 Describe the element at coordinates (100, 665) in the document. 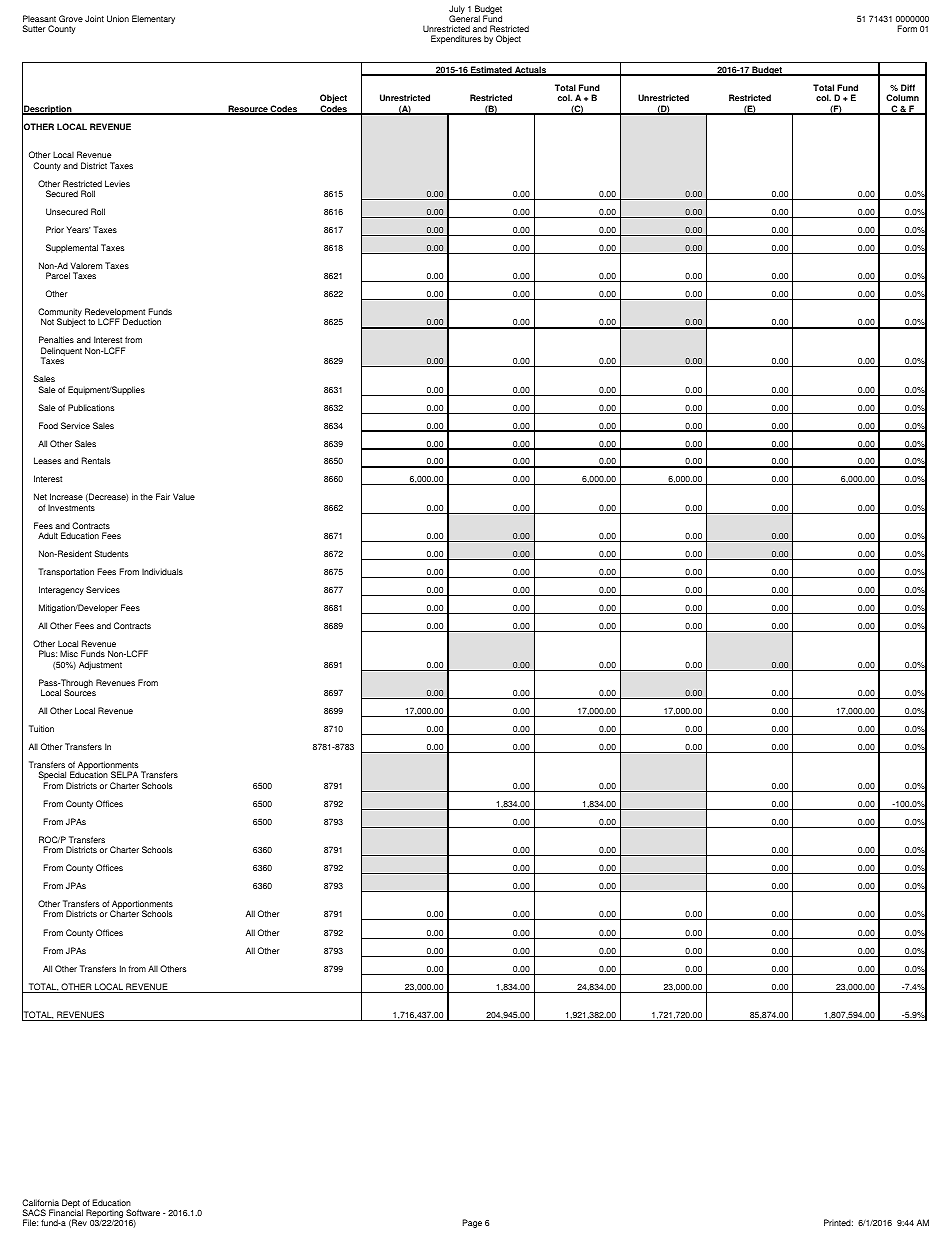

I see `Adjustment` at that location.
